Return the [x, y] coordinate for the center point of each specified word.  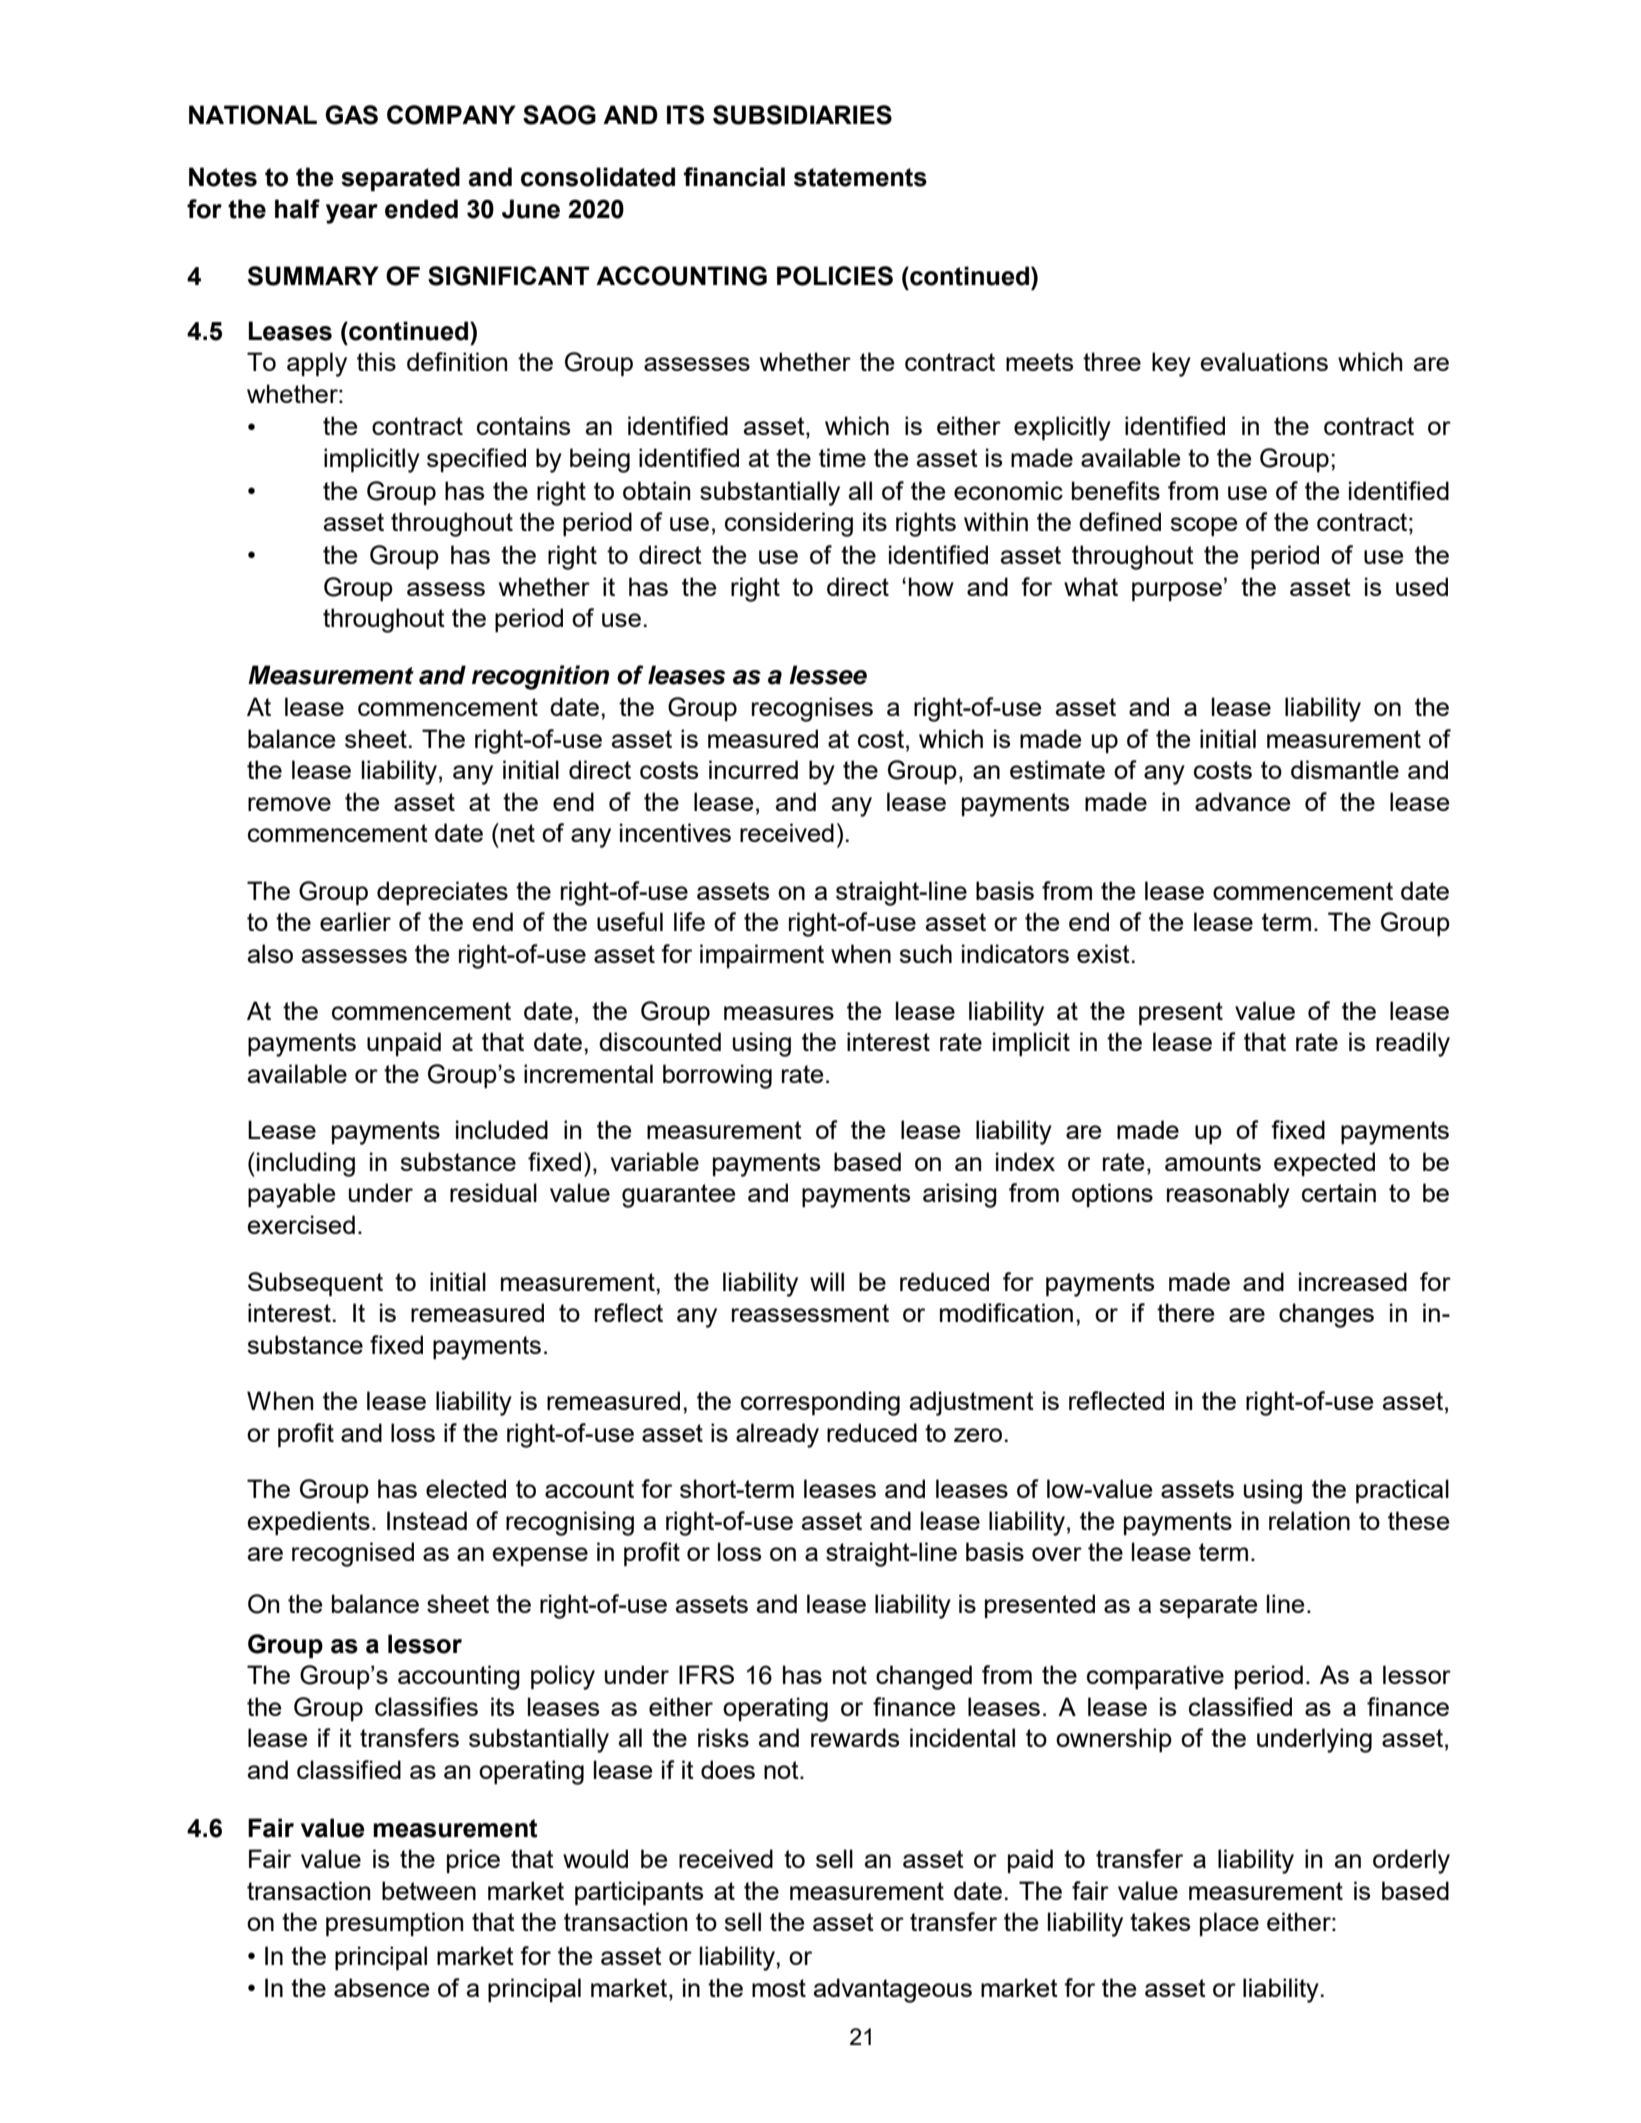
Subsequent [315, 1284]
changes [1326, 1315]
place [1229, 1924]
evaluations [1264, 361]
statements [860, 177]
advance [1243, 801]
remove [289, 804]
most [779, 1988]
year [352, 214]
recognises [812, 709]
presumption [394, 1924]
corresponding [820, 1403]
